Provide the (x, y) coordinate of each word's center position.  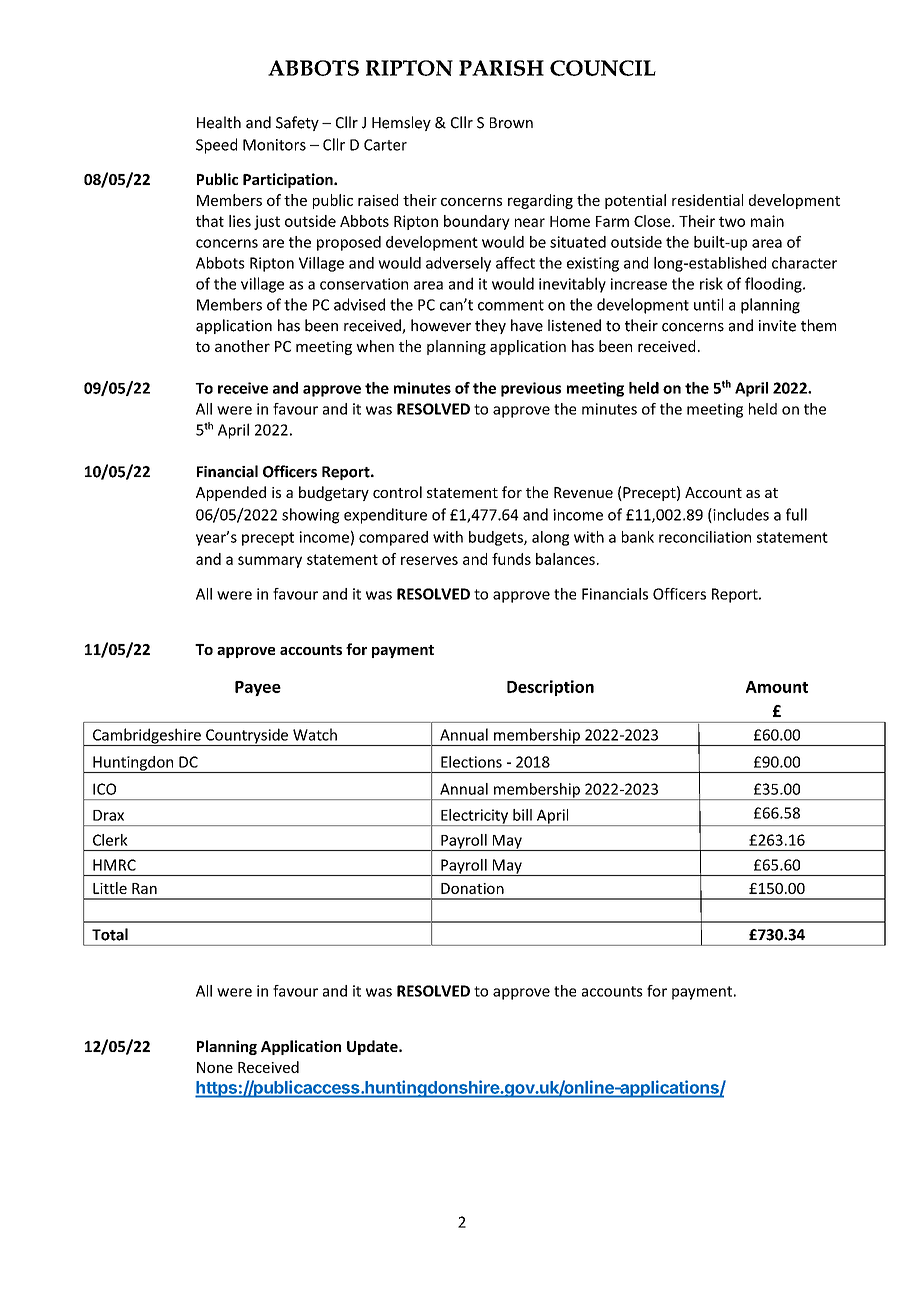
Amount (777, 687)
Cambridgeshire (147, 737)
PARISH (501, 68)
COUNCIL (603, 68)
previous (531, 389)
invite (777, 326)
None (215, 1067)
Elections (471, 762)
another (242, 346)
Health (219, 122)
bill (522, 815)
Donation (472, 888)
